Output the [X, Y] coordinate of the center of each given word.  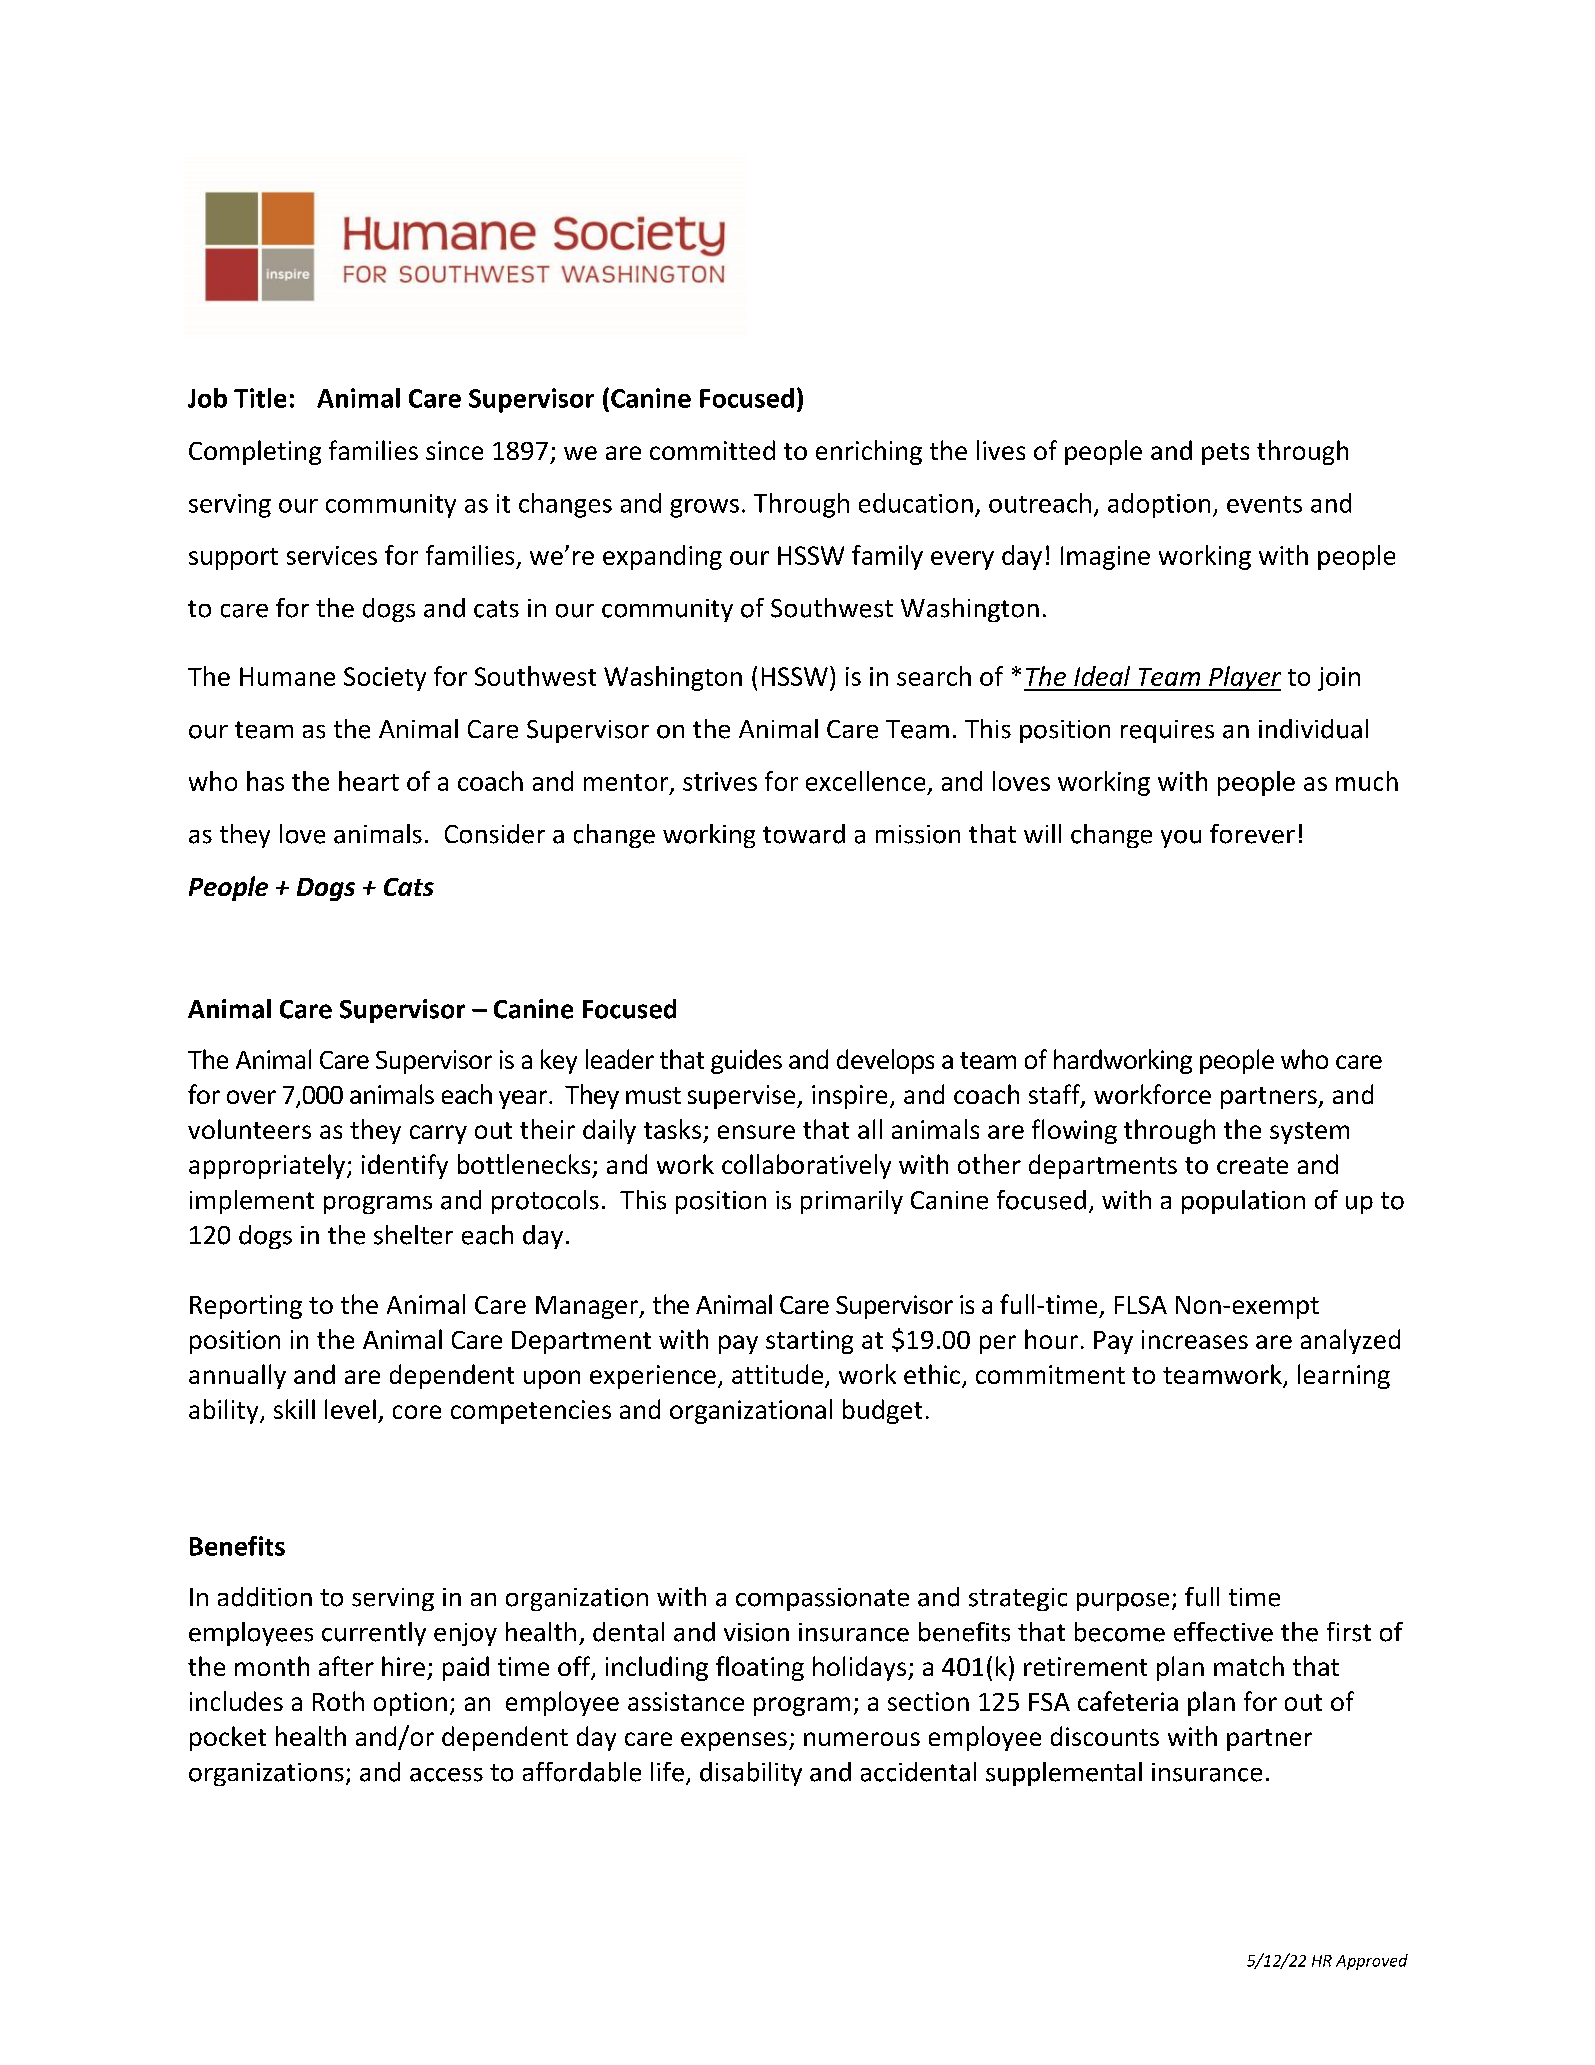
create [1252, 1165]
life [667, 1772]
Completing [255, 452]
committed [712, 450]
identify [405, 1166]
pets [1225, 454]
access [446, 1775]
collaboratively [806, 1166]
